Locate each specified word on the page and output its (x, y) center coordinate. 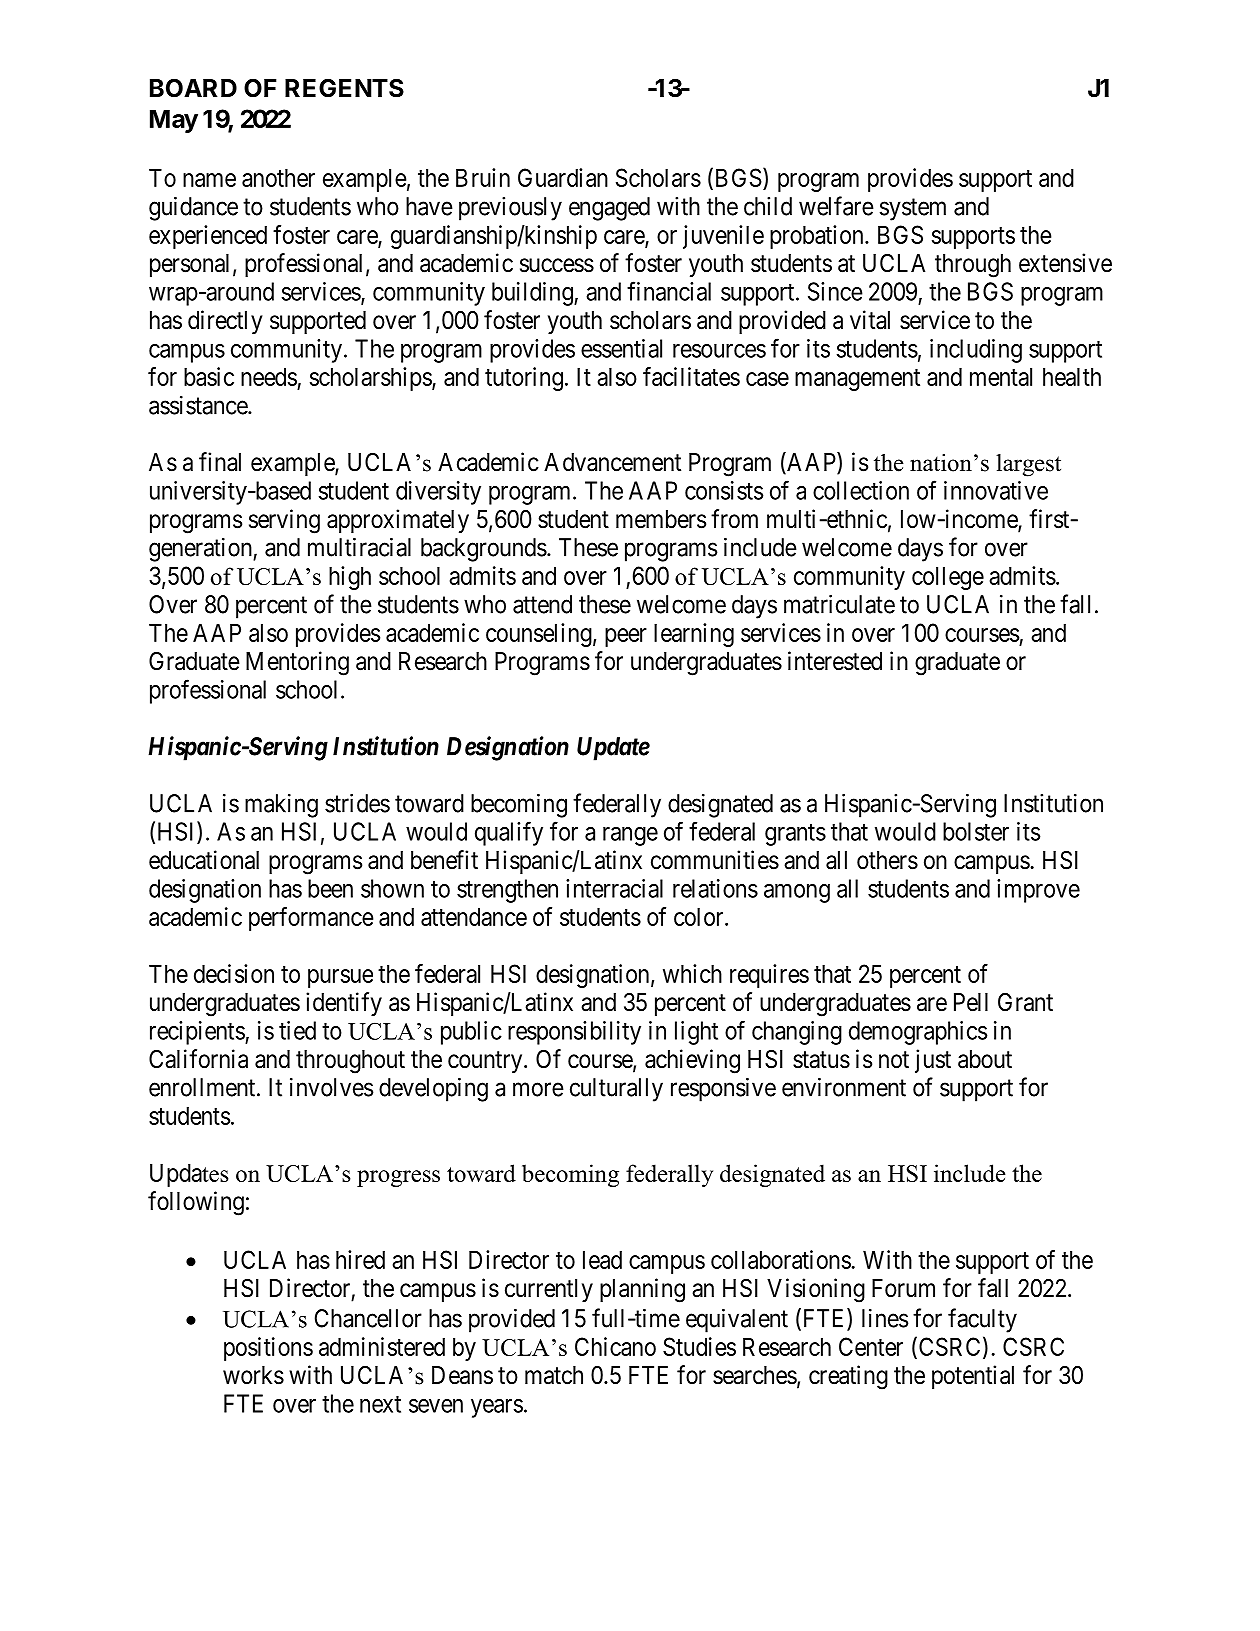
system (913, 210)
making (281, 806)
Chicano (615, 1346)
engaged (609, 209)
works (253, 1375)
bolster (976, 831)
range (630, 836)
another (278, 178)
